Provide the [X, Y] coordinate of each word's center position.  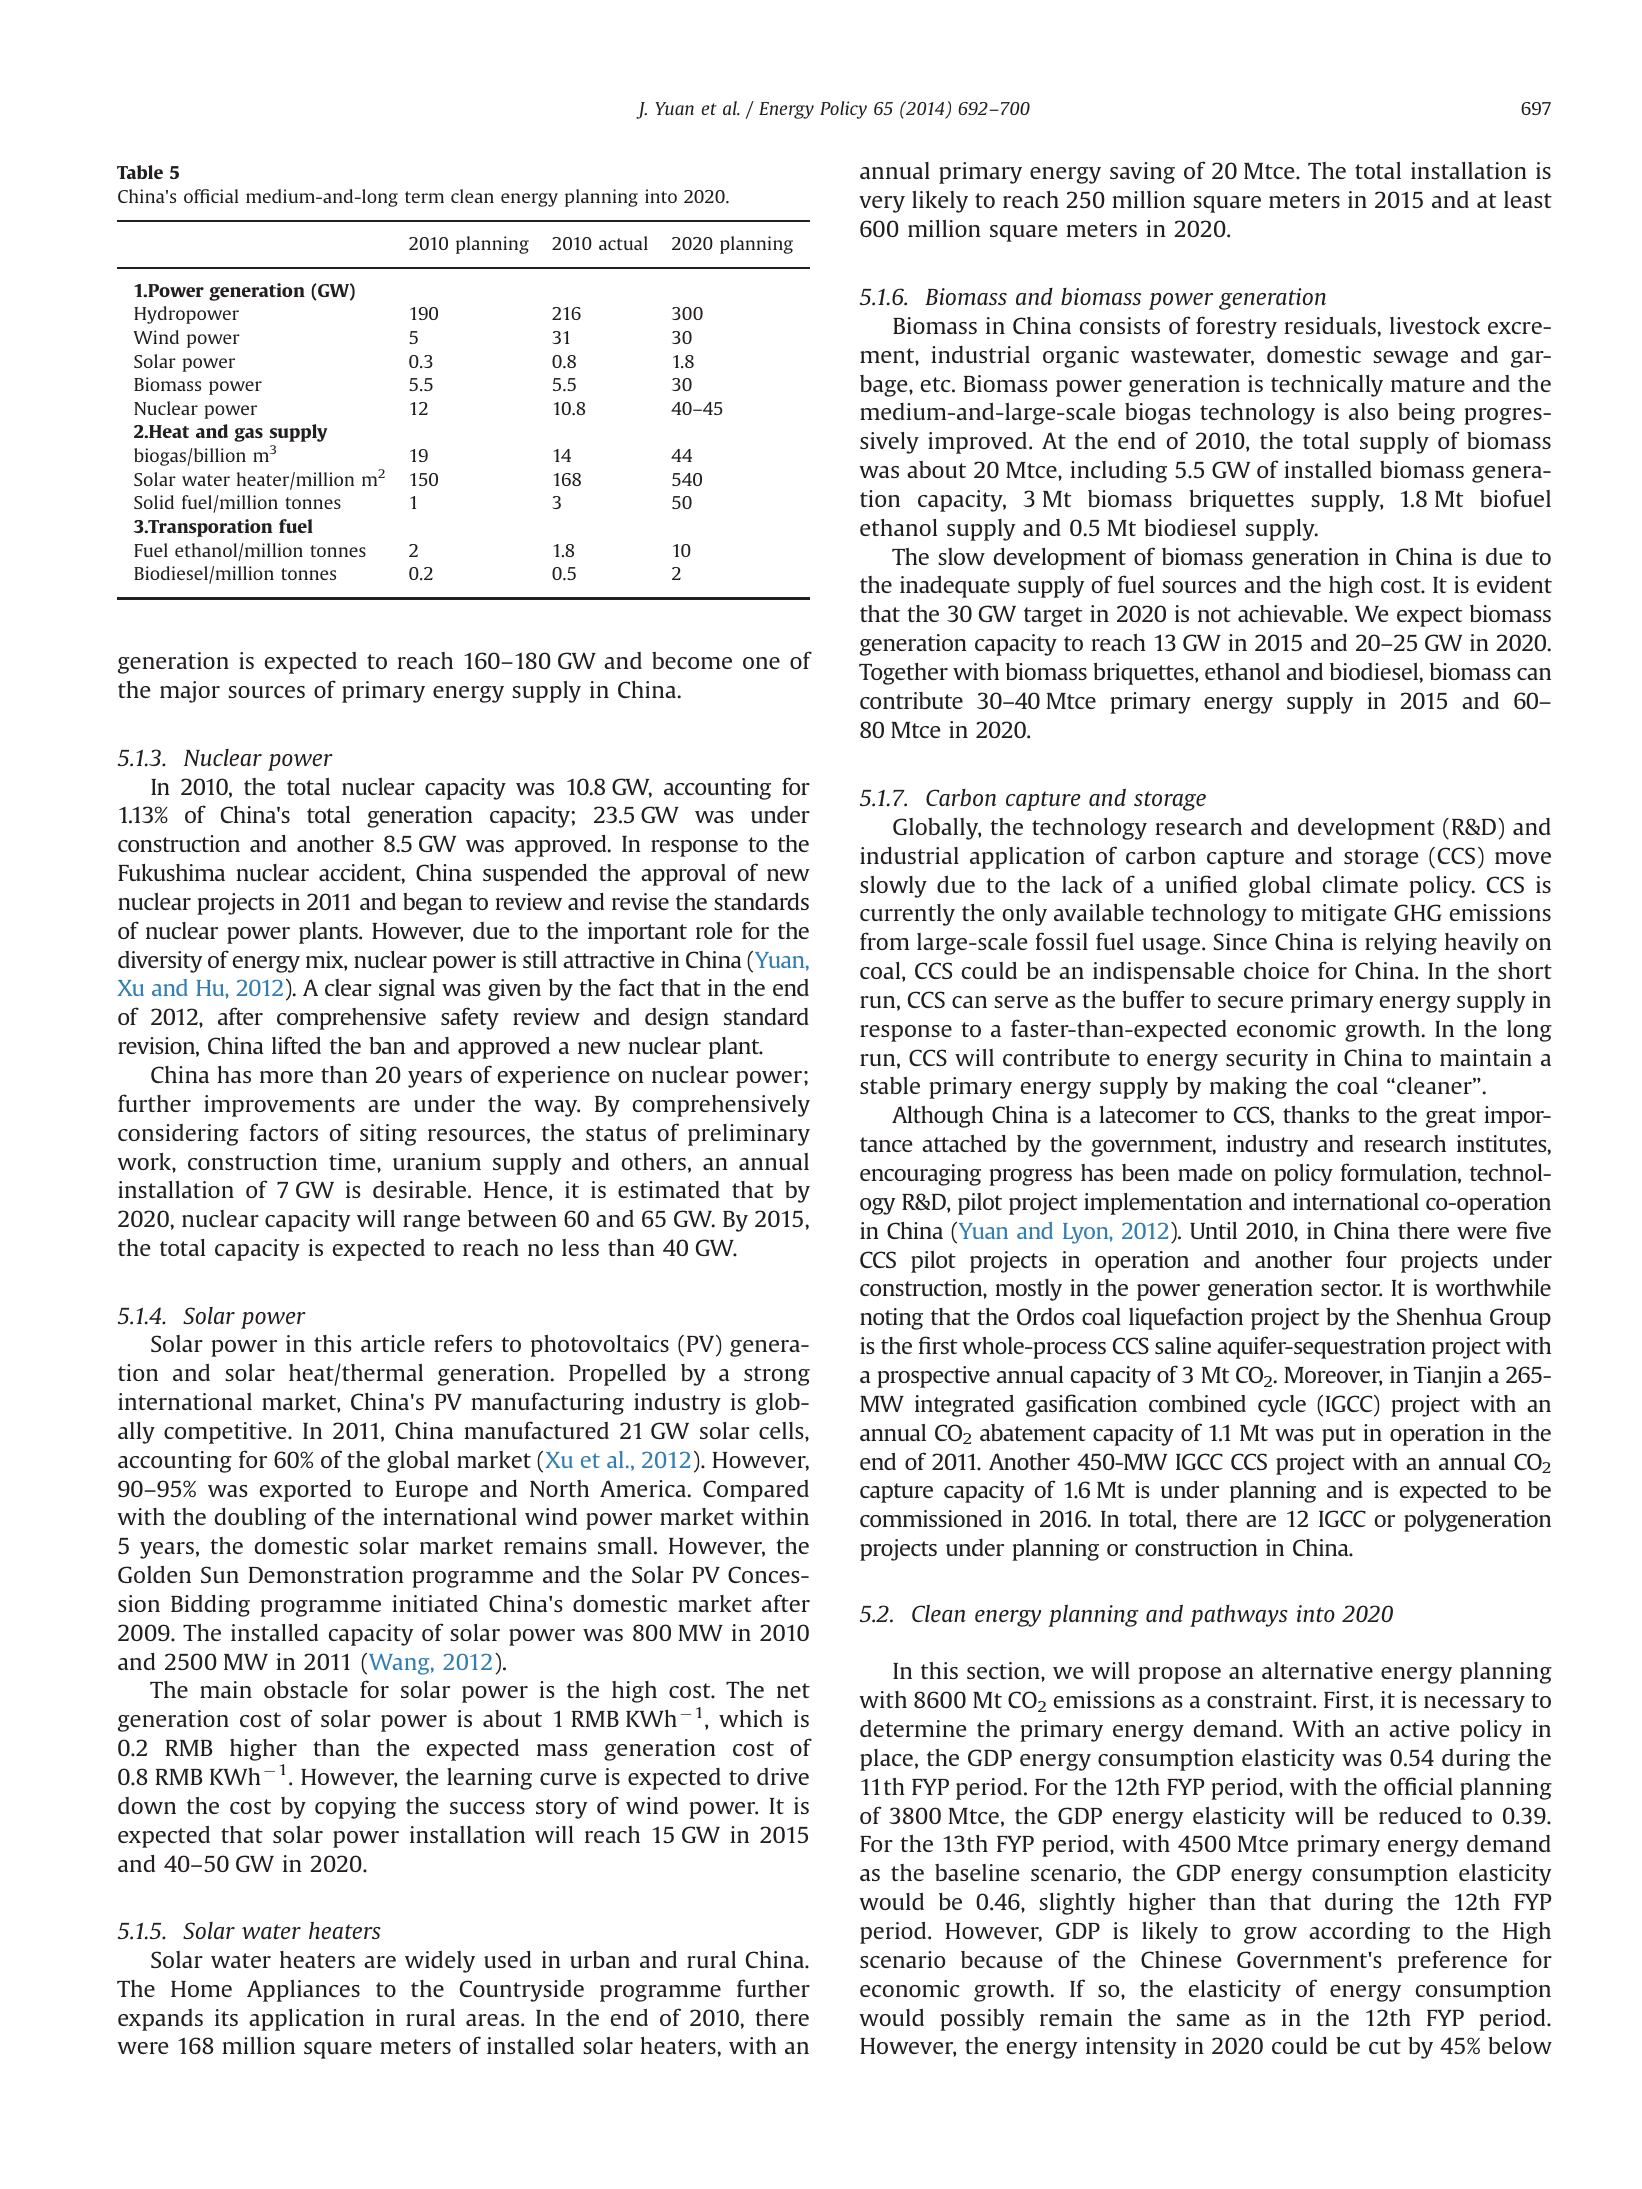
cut [1385, 2046]
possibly [982, 2020]
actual [623, 243]
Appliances [303, 1991]
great [1451, 1118]
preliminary [749, 1135]
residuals [1330, 325]
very [882, 204]
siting [388, 1135]
